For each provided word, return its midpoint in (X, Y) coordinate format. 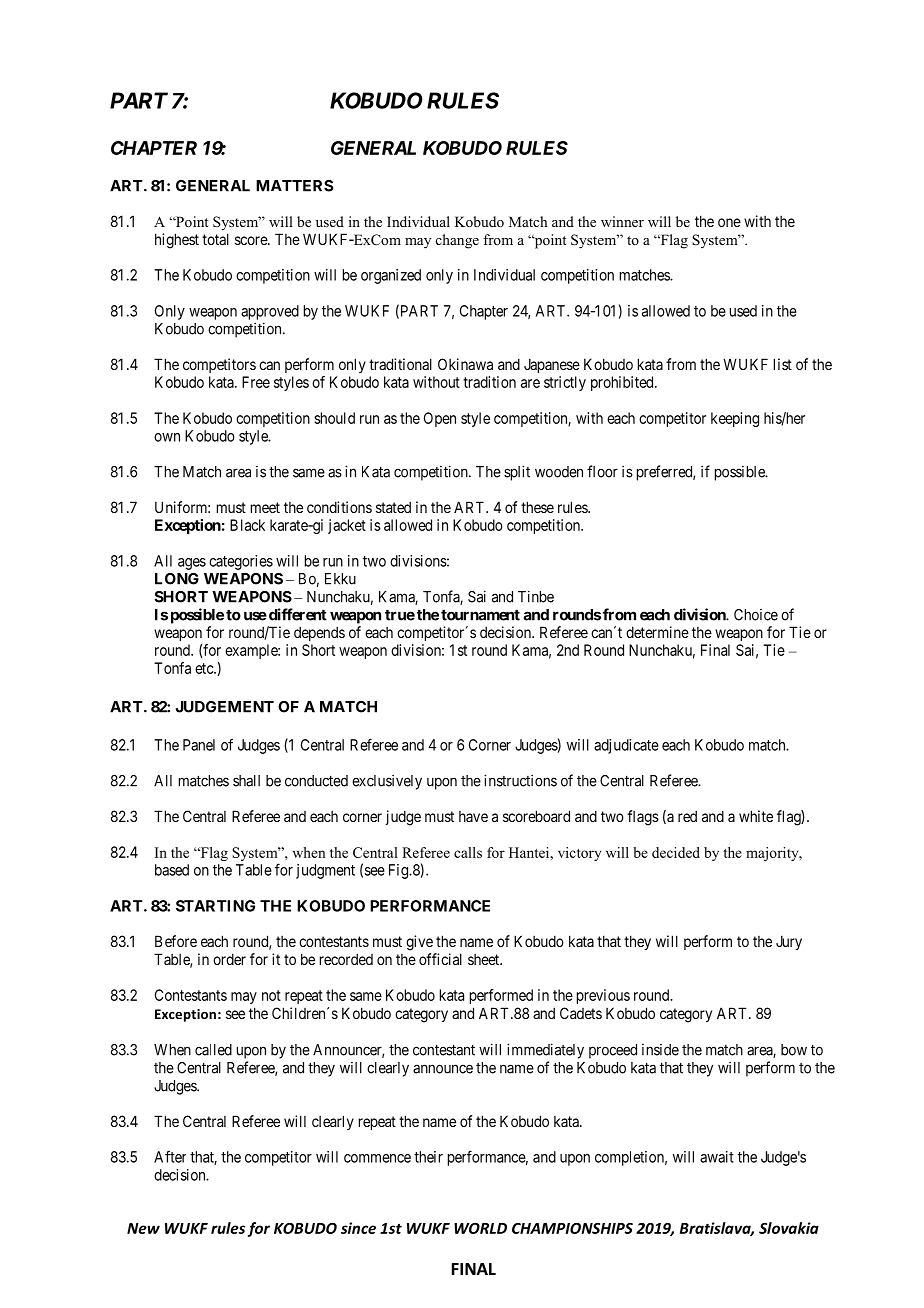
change (457, 241)
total (215, 239)
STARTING (215, 906)
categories (241, 562)
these (537, 507)
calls (468, 852)
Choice (756, 615)
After (170, 1156)
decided (676, 852)
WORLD (480, 1228)
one (729, 222)
